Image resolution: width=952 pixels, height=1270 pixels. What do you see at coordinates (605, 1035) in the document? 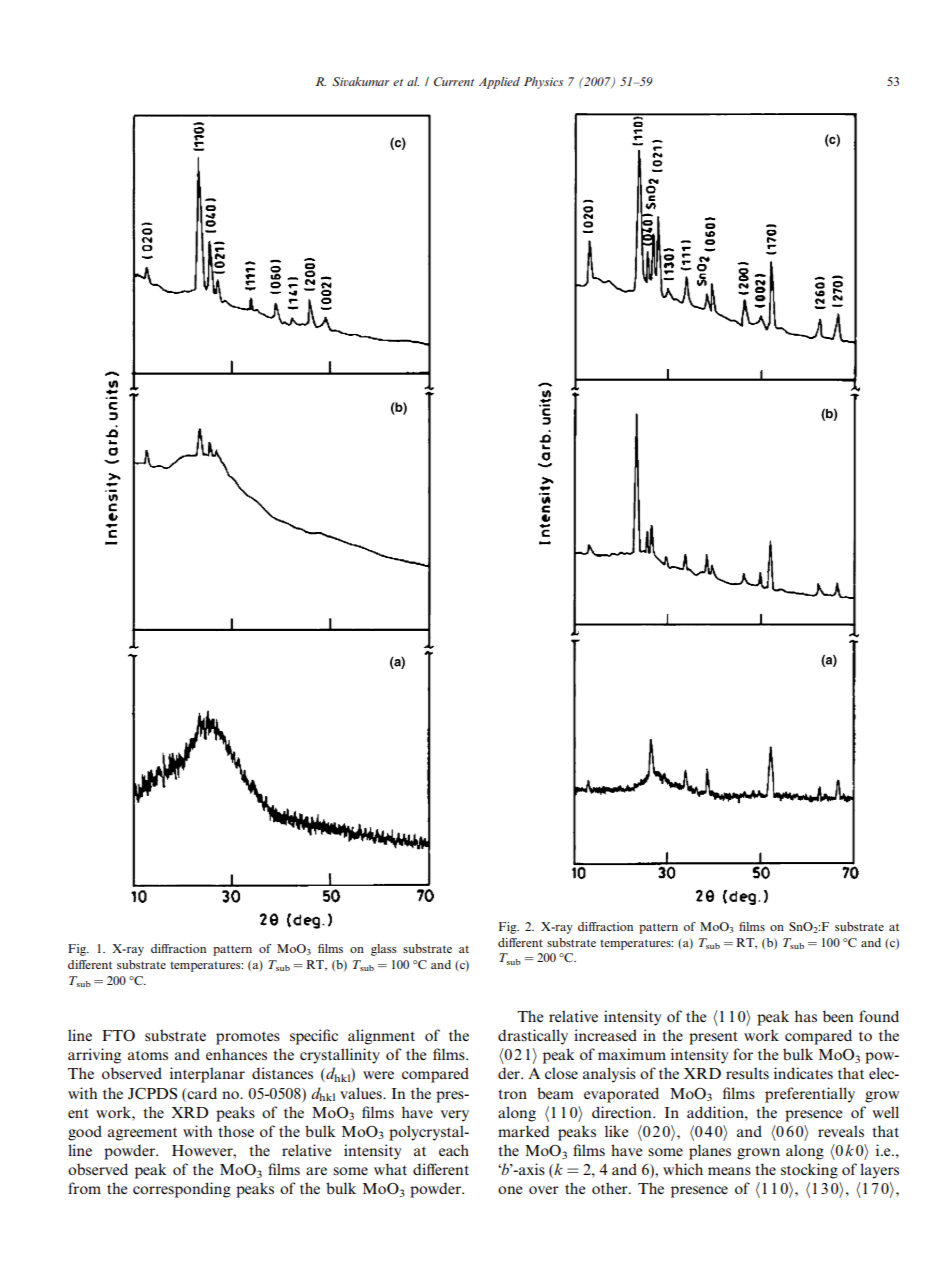
I see `increased` at bounding box center [605, 1035].
